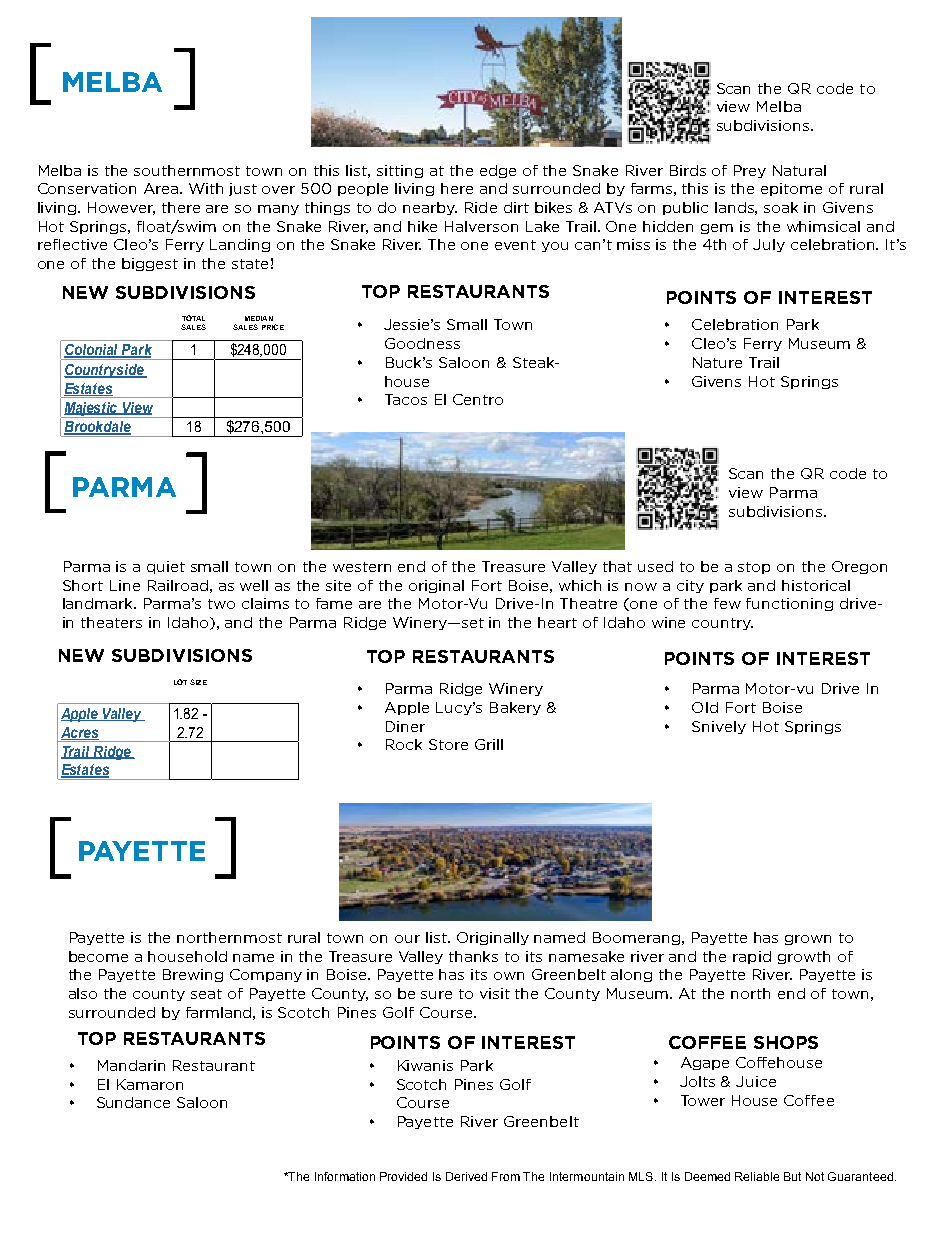 The width and height of the screenshot is (952, 1233). Describe the element at coordinates (180, 682) in the screenshot. I see `LOT` at that location.
